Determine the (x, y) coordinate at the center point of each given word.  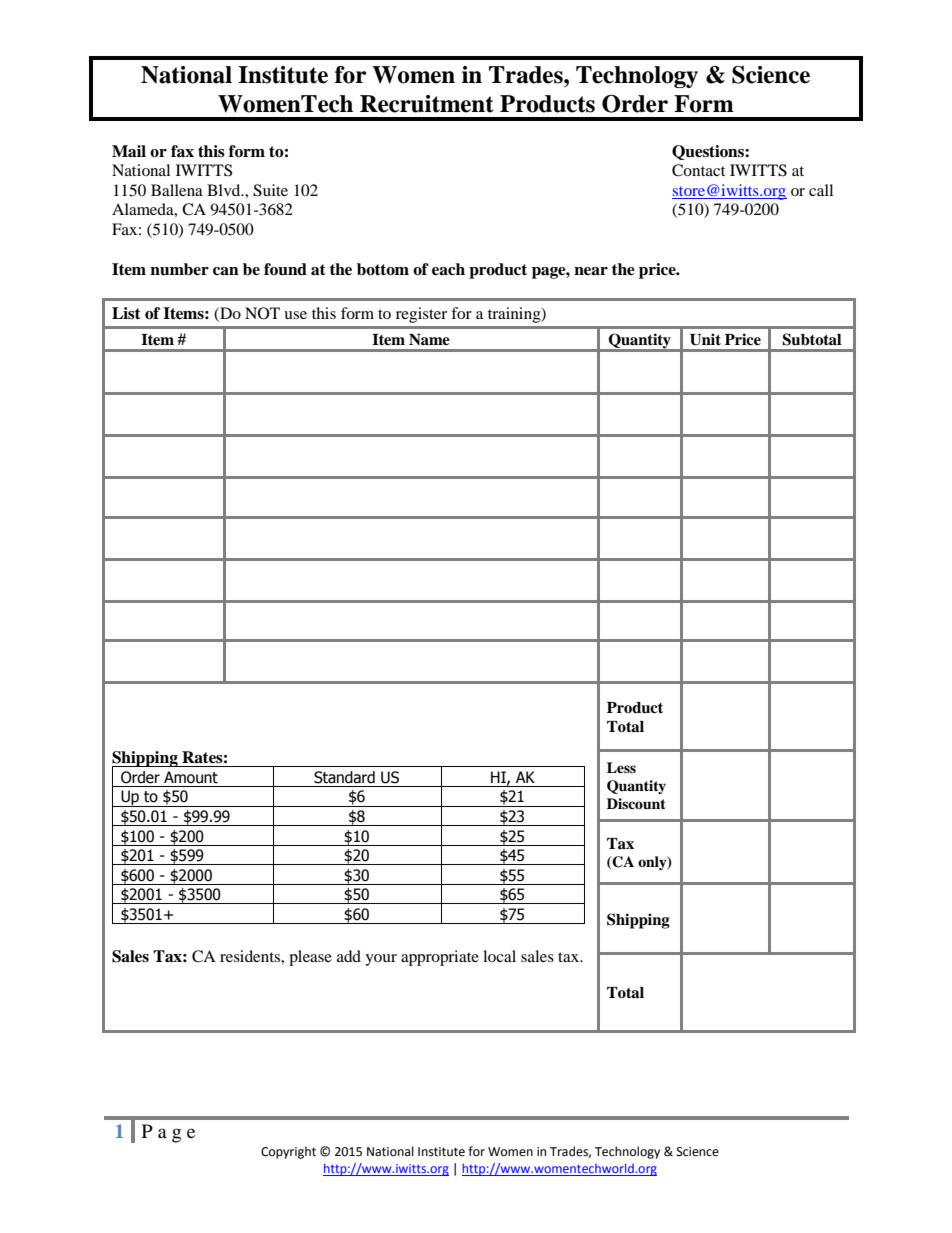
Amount (191, 777)
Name (429, 340)
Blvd (225, 190)
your (381, 960)
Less (621, 767)
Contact (698, 170)
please (310, 958)
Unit (705, 339)
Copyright (288, 1152)
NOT (262, 313)
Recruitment (427, 104)
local (499, 956)
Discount (636, 803)
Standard (344, 777)
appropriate (440, 958)
